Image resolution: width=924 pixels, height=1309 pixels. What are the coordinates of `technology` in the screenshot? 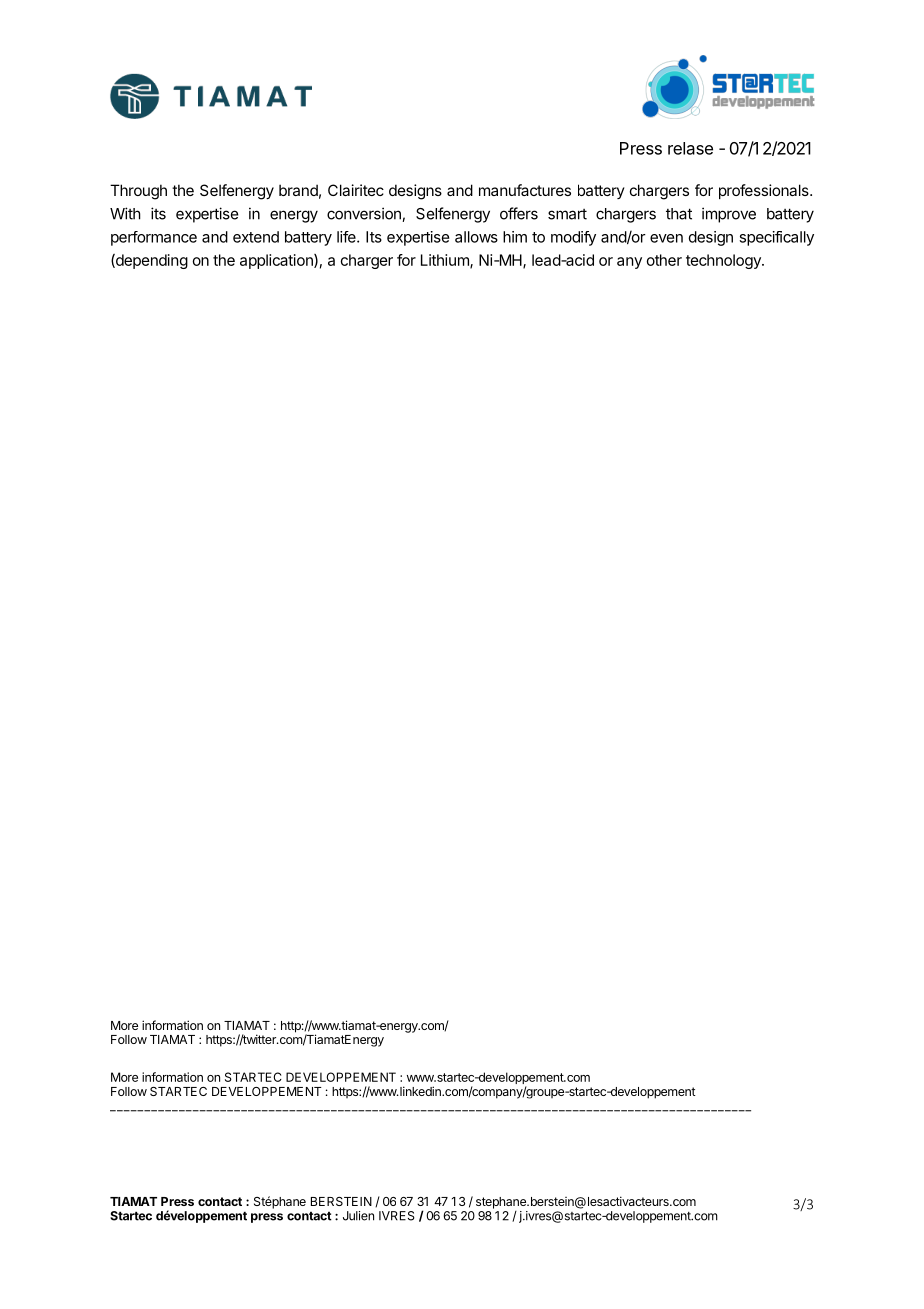 It's located at (724, 261).
